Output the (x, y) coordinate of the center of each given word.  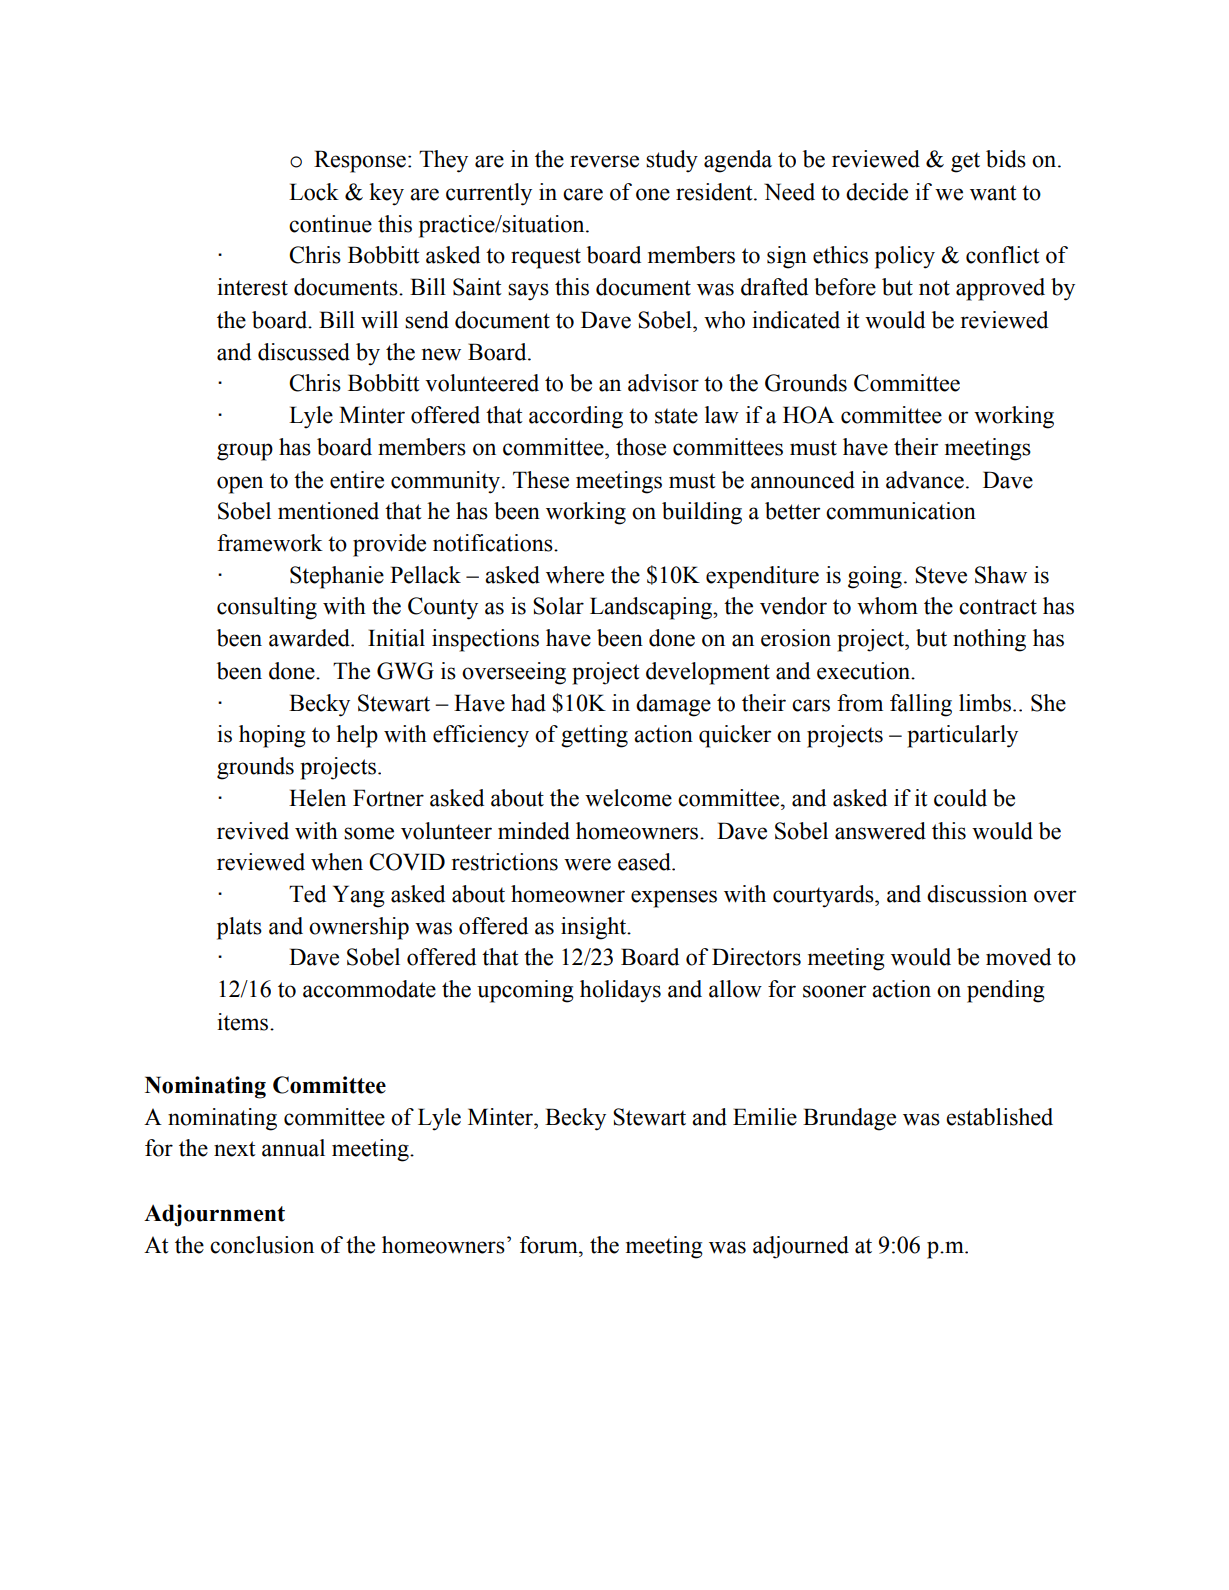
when (337, 862)
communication (901, 511)
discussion (977, 894)
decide (877, 192)
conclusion (262, 1245)
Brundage (849, 1119)
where (575, 575)
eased (645, 862)
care (583, 194)
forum (550, 1245)
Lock (314, 192)
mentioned (328, 511)
